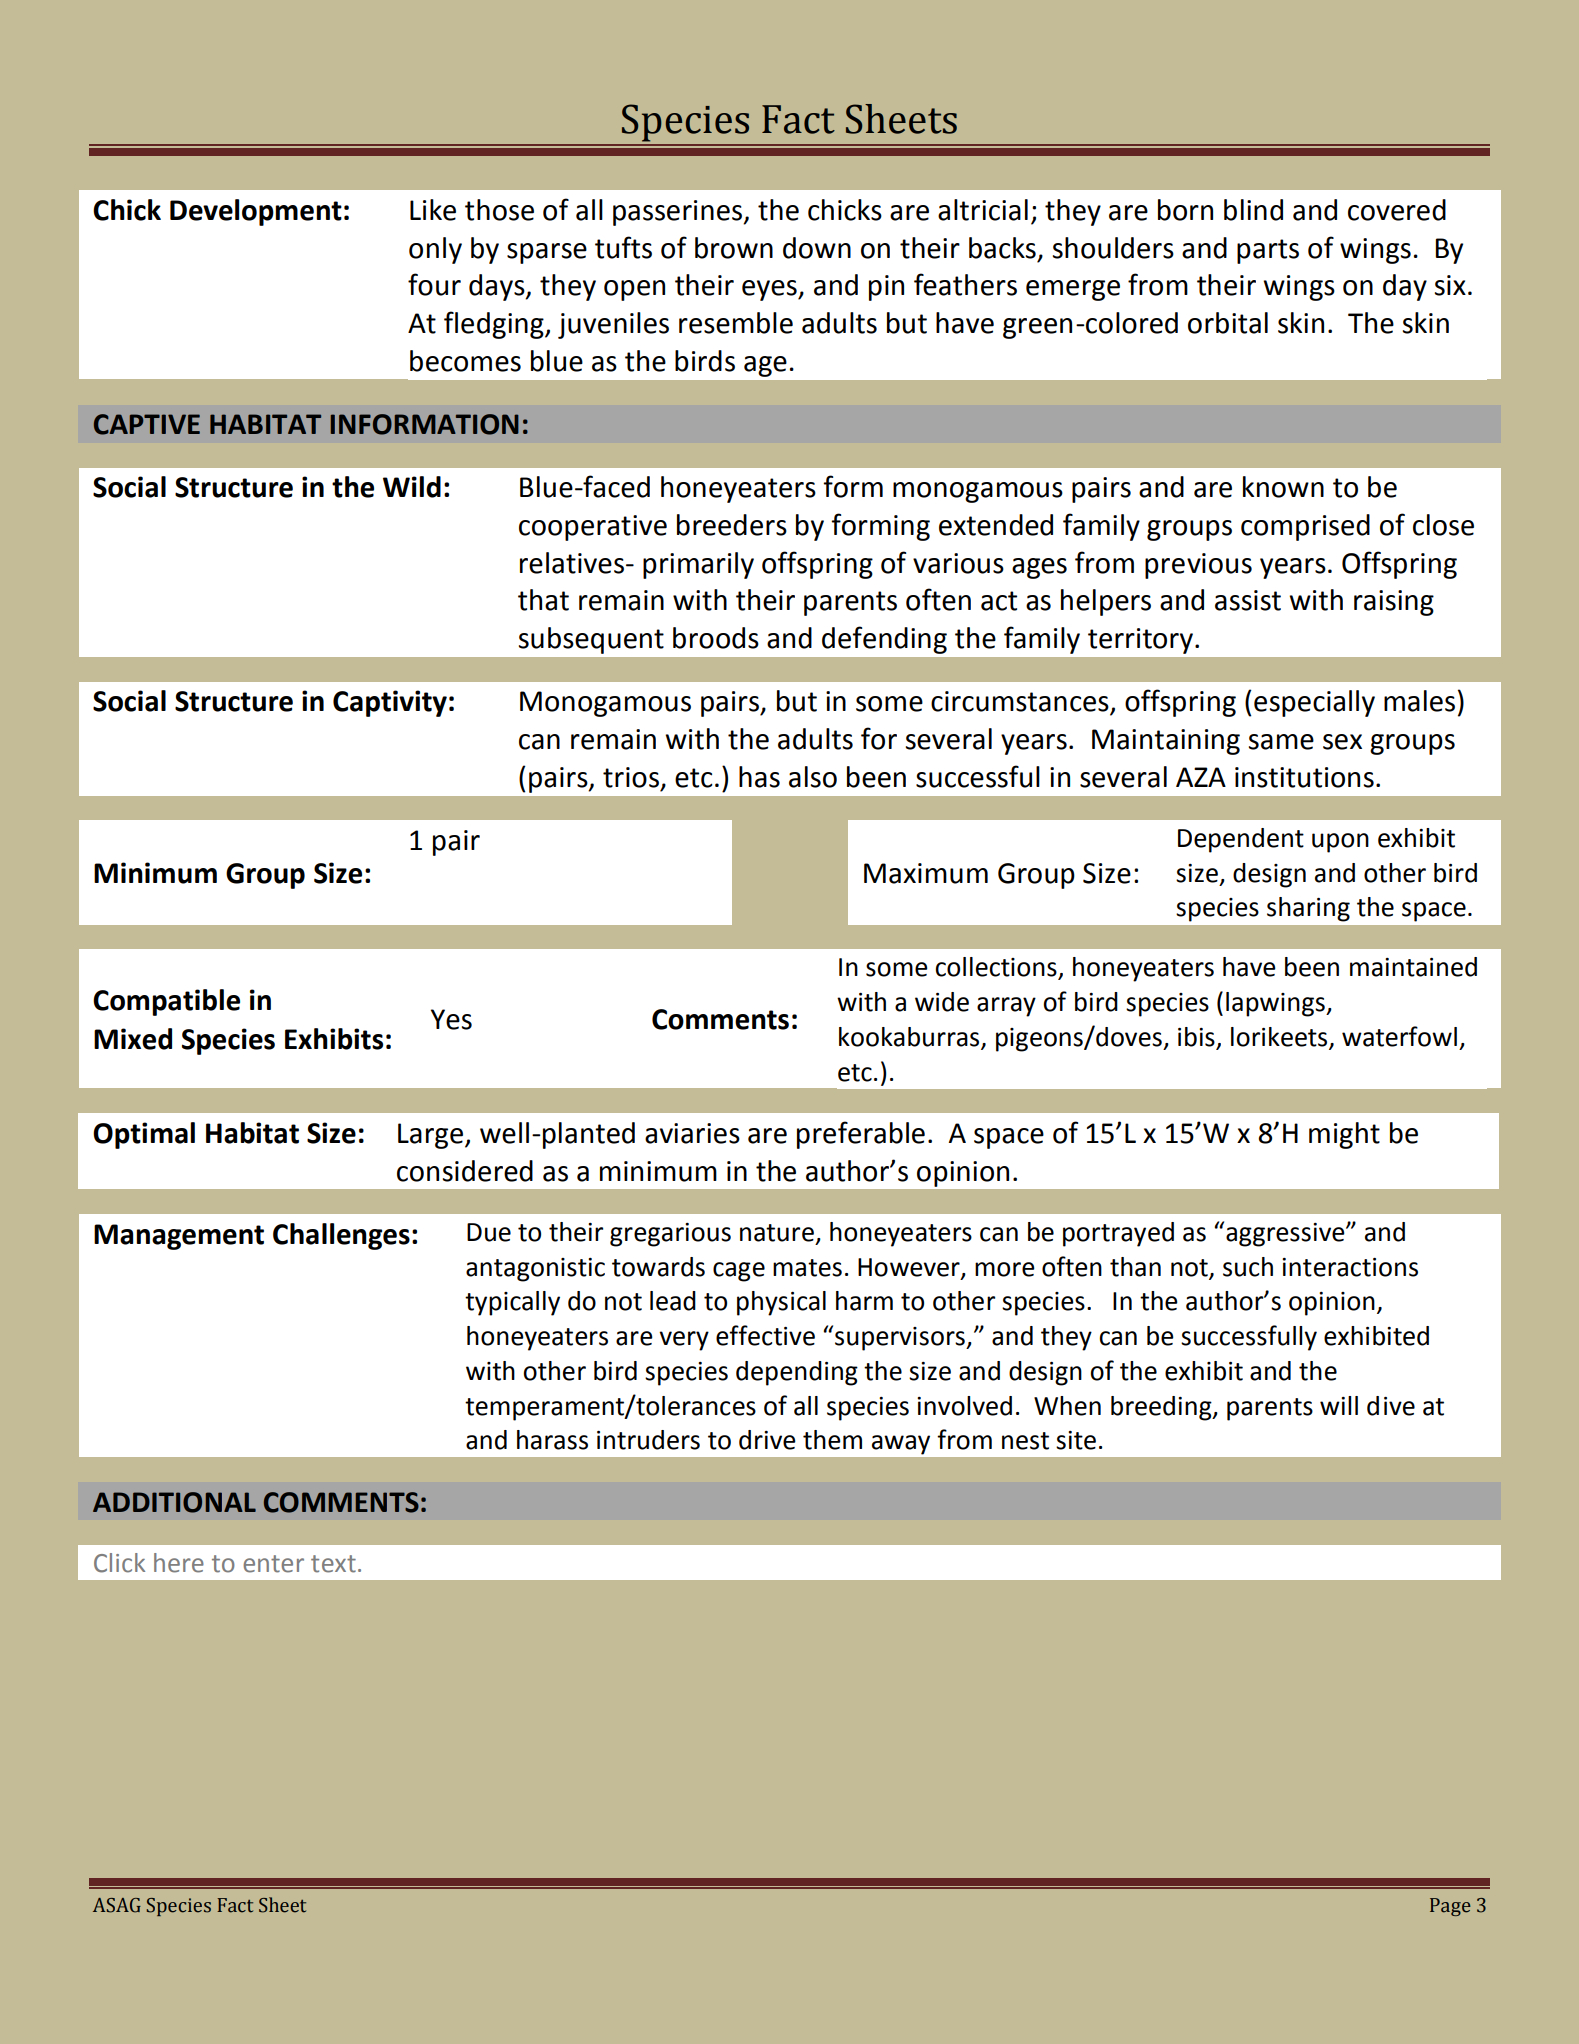 This page has width=1579, height=2044. What do you see at coordinates (166, 1002) in the page?
I see `Compatible` at bounding box center [166, 1002].
